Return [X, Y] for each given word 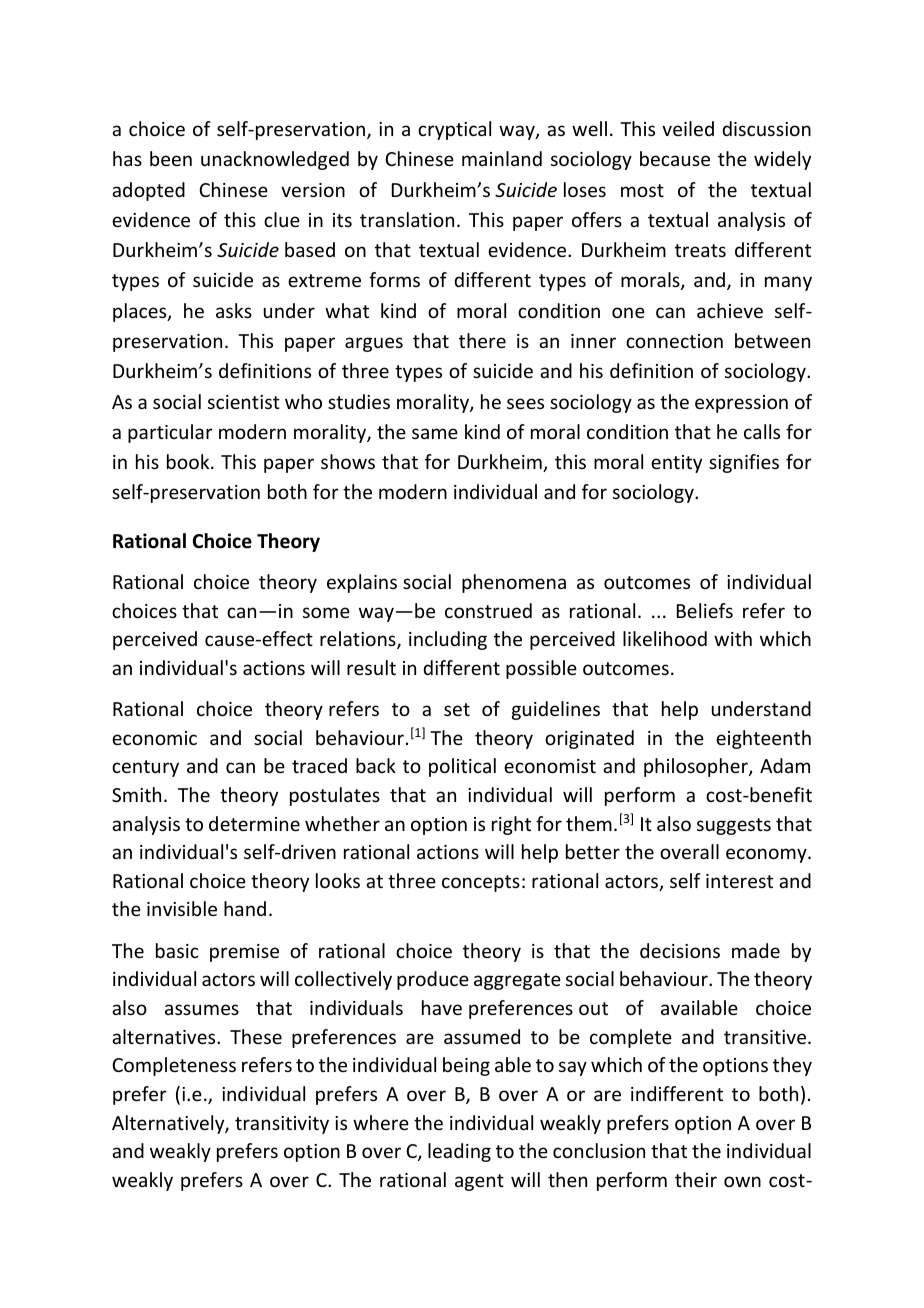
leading [459, 1152]
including [448, 640]
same [435, 433]
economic [154, 738]
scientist [244, 402]
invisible [182, 908]
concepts [481, 883]
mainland [502, 158]
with [733, 638]
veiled [688, 128]
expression [741, 404]
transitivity [282, 1125]
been [171, 158]
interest [739, 881]
